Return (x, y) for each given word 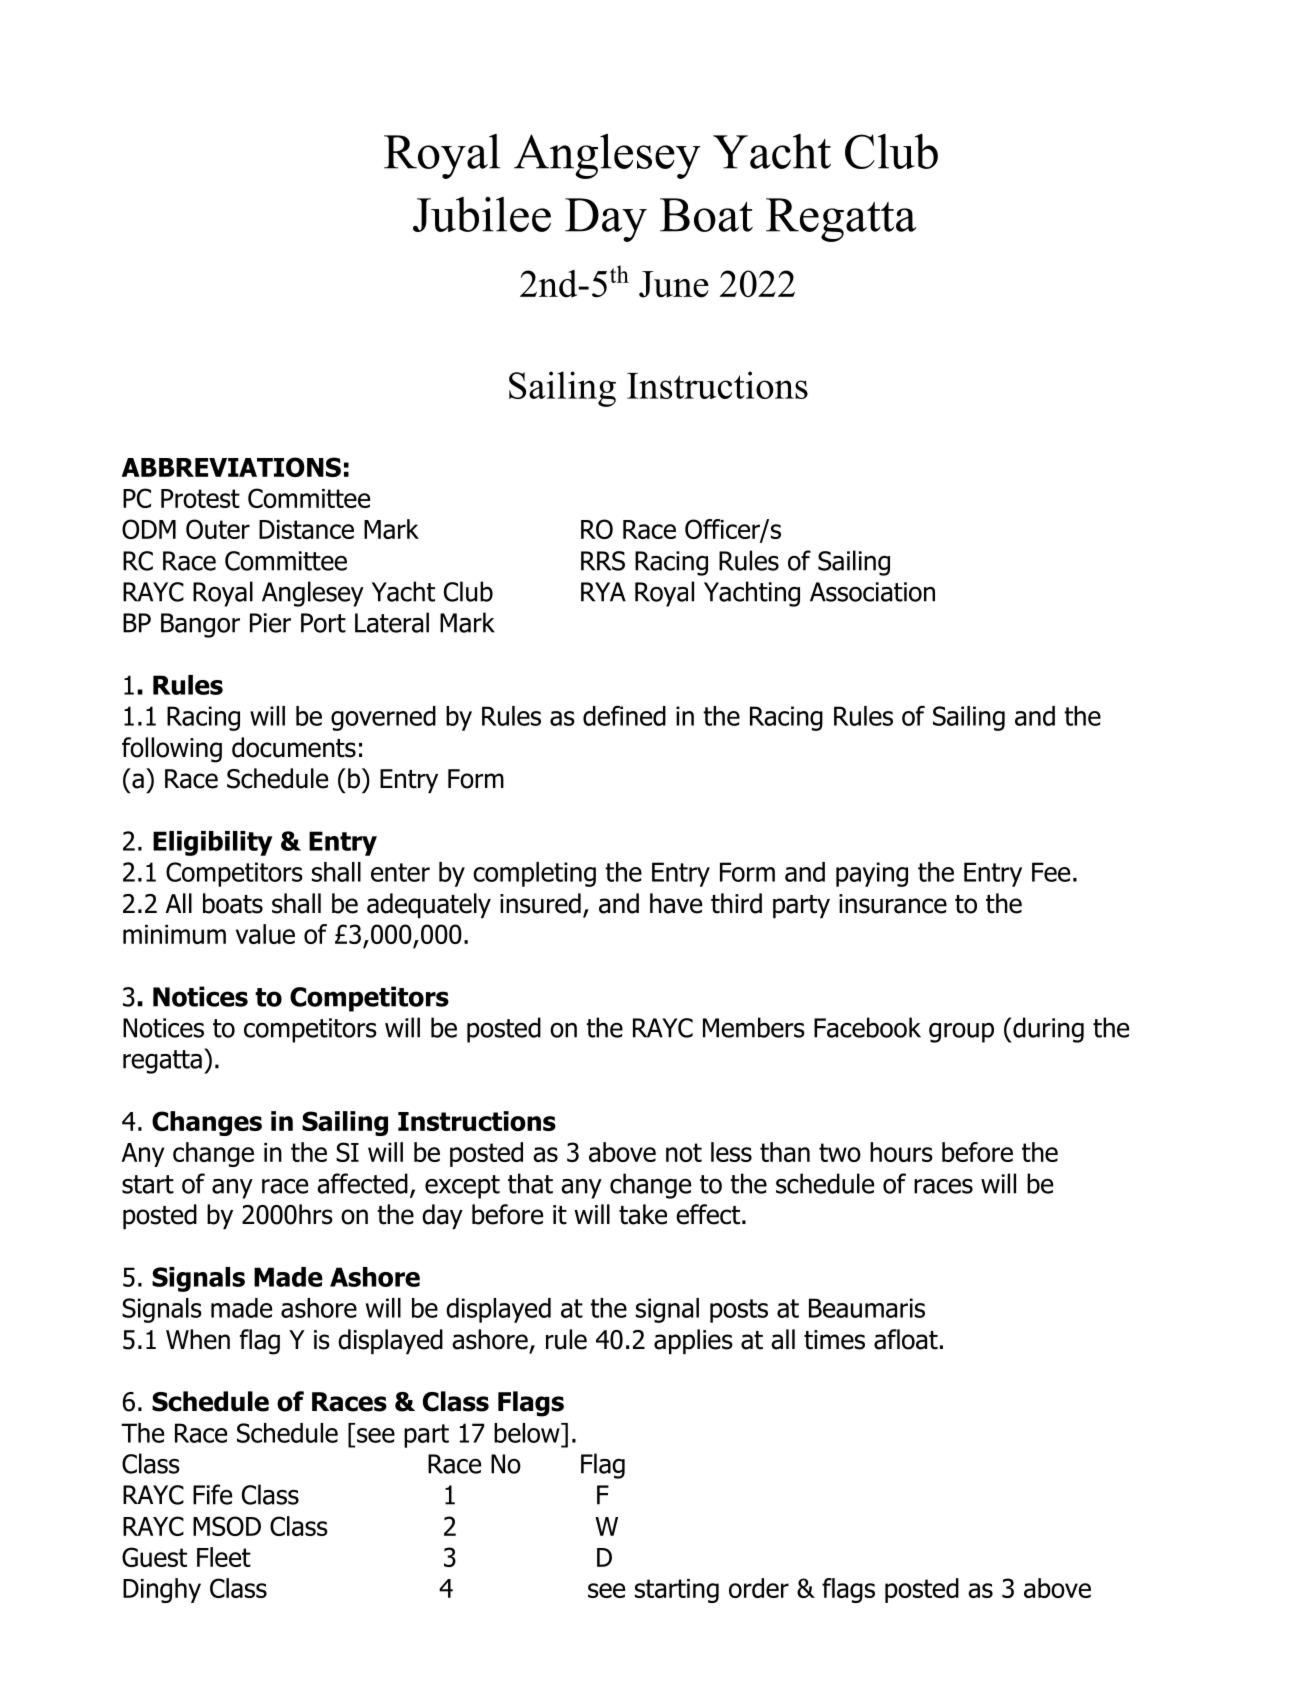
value (265, 934)
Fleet (224, 1557)
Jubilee (482, 214)
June (674, 284)
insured (540, 903)
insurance (893, 904)
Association (872, 592)
